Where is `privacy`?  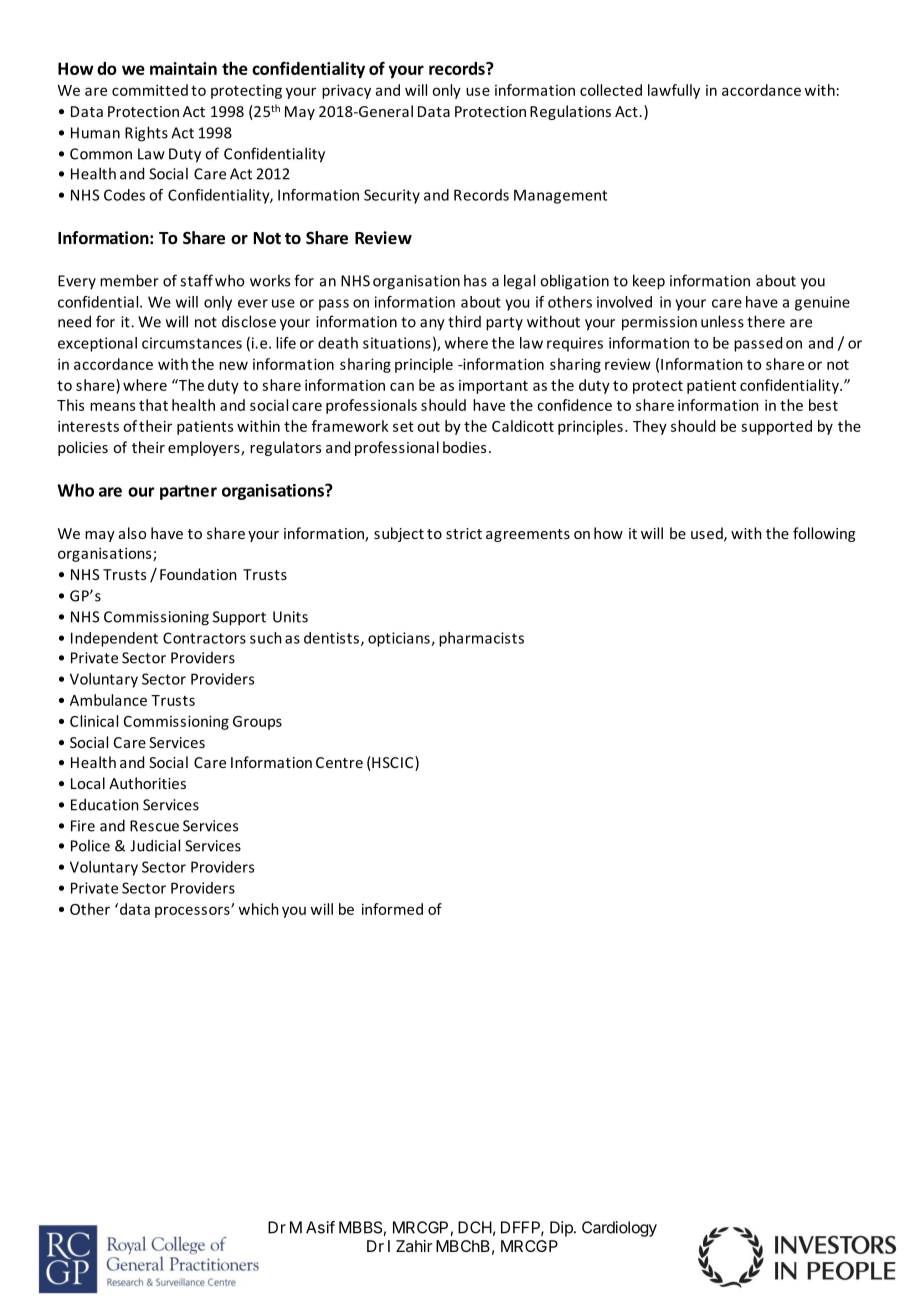
privacy is located at coordinates (346, 91).
